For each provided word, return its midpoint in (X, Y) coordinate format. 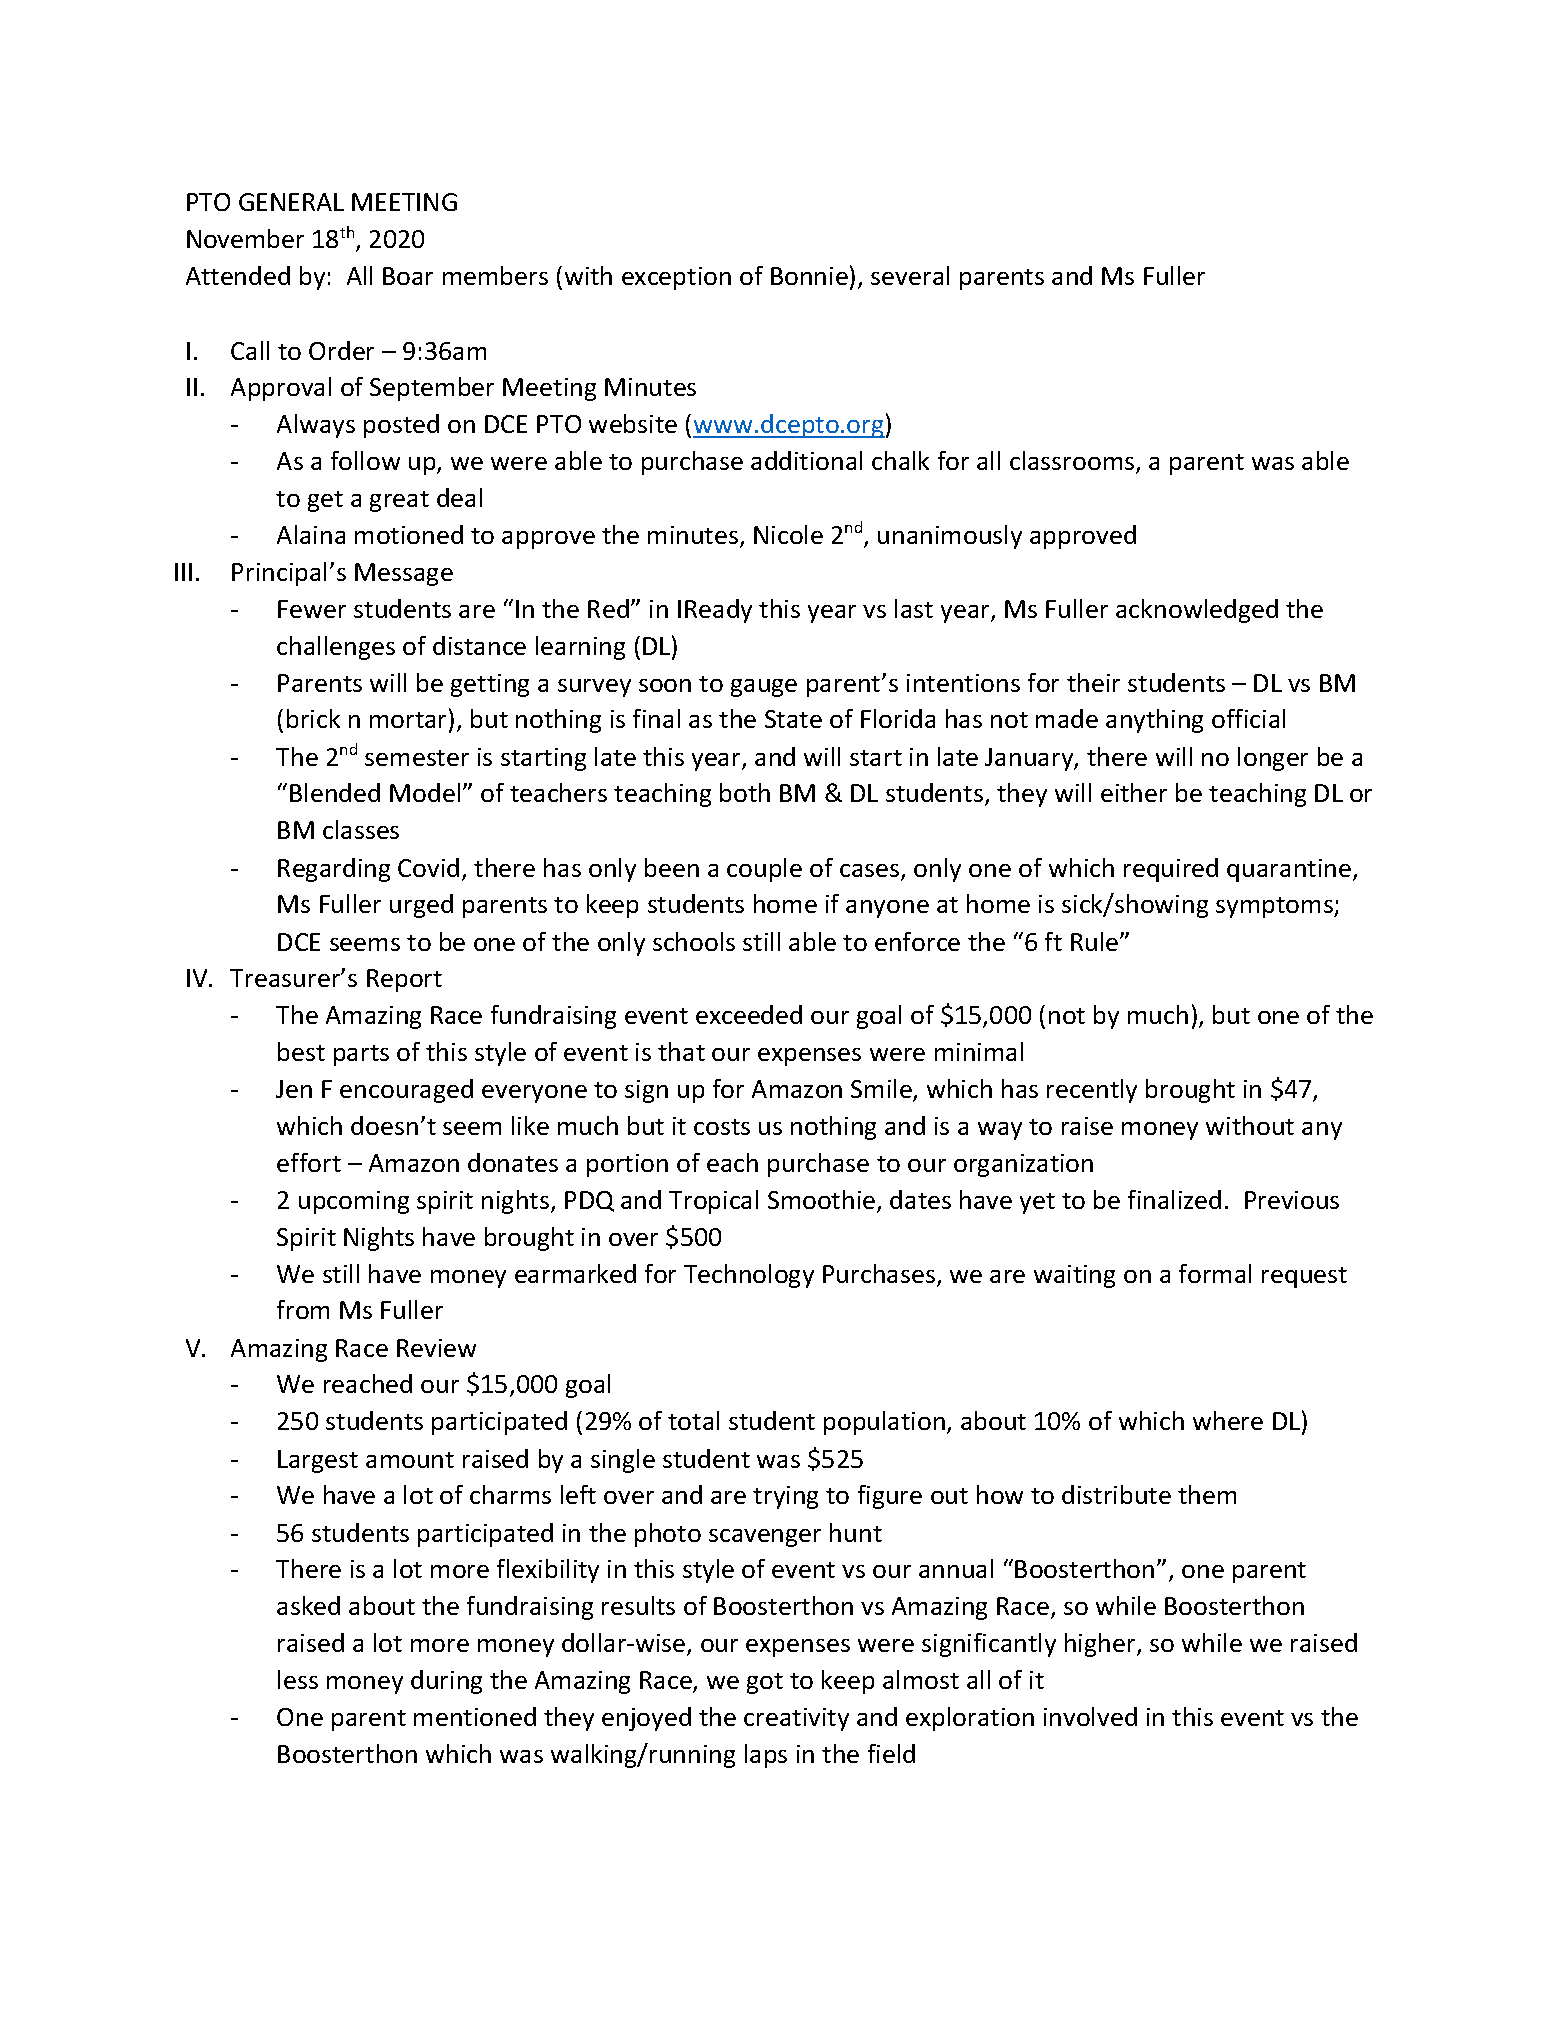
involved (1090, 1716)
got (765, 1683)
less (298, 1679)
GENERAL (291, 202)
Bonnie (809, 276)
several (910, 275)
